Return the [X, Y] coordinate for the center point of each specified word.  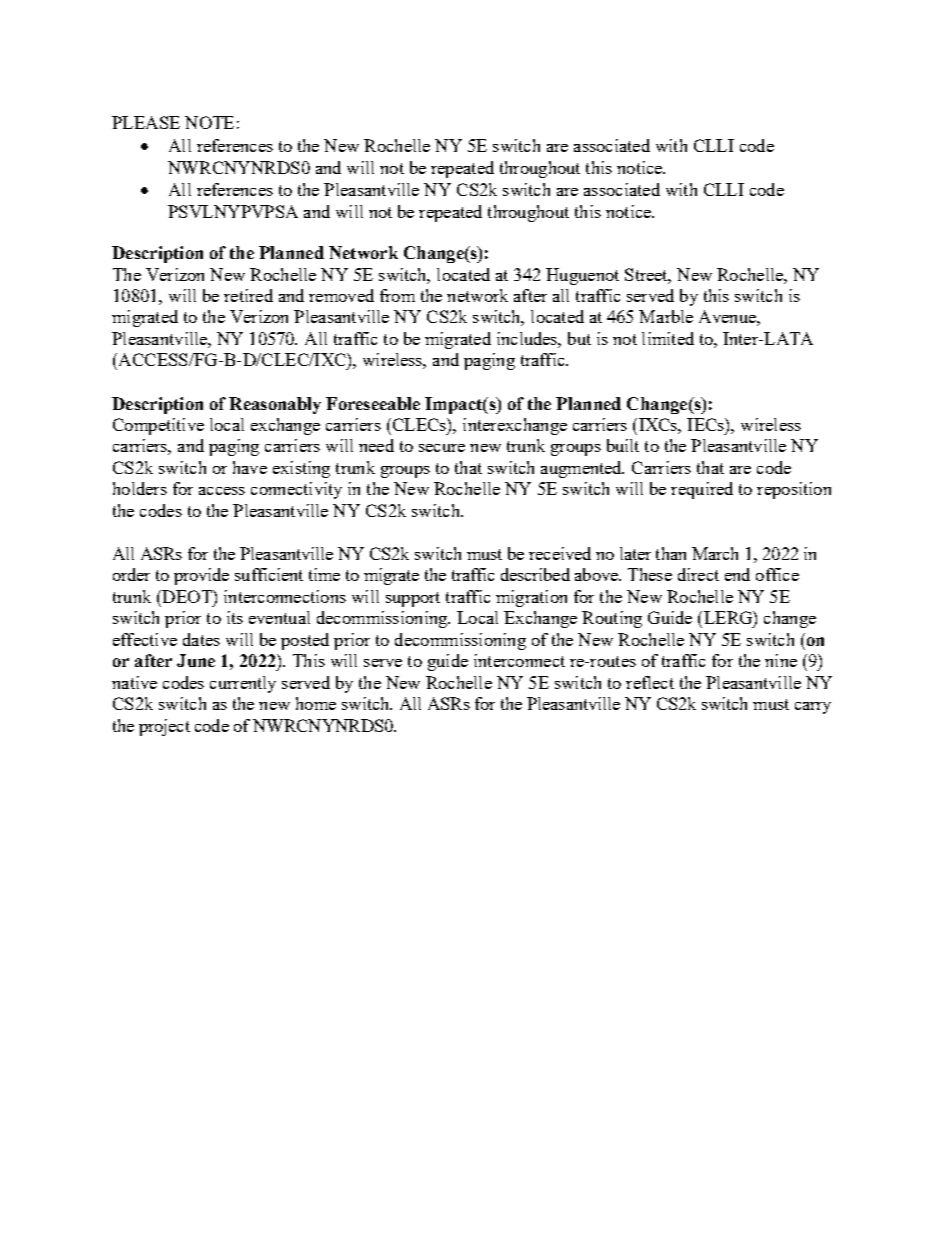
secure [442, 448]
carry [813, 708]
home [316, 703]
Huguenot [582, 276]
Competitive [158, 426]
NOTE [209, 122]
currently [243, 684]
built [623, 445]
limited [668, 338]
